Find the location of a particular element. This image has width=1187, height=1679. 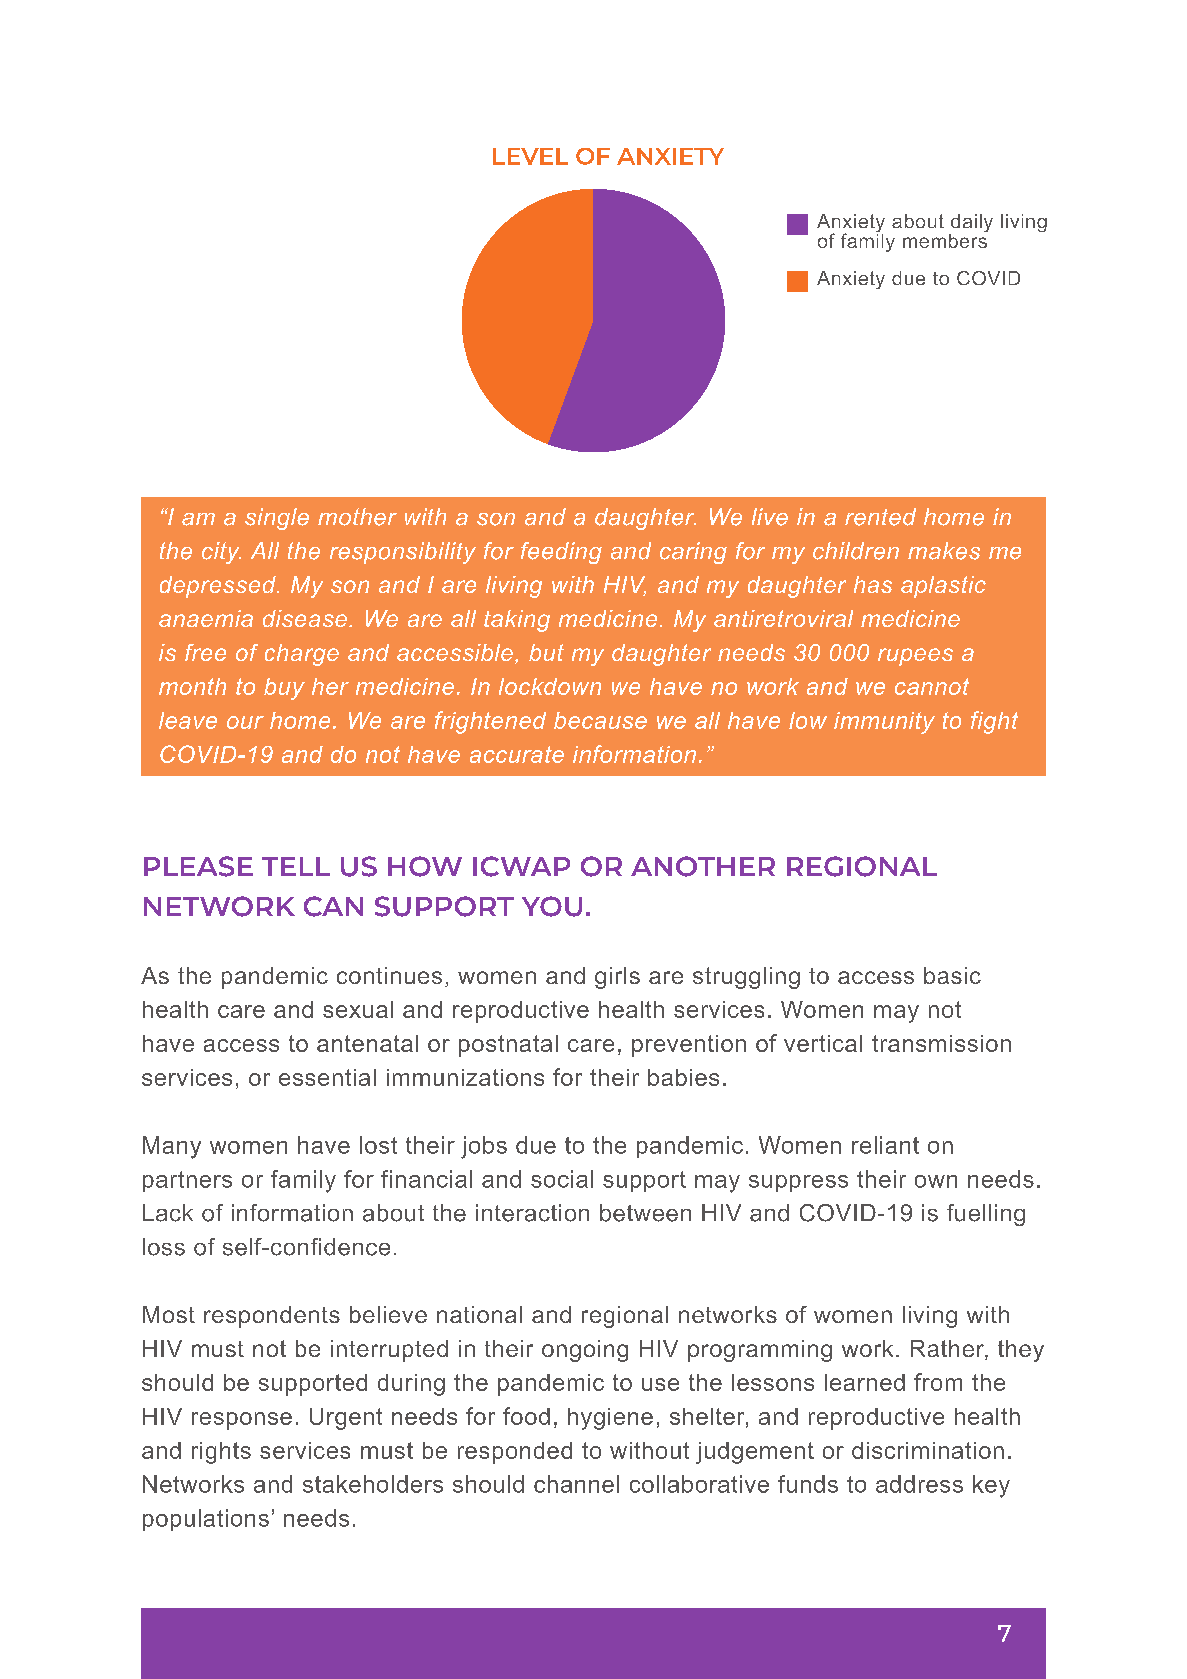

daily is located at coordinates (971, 224).
